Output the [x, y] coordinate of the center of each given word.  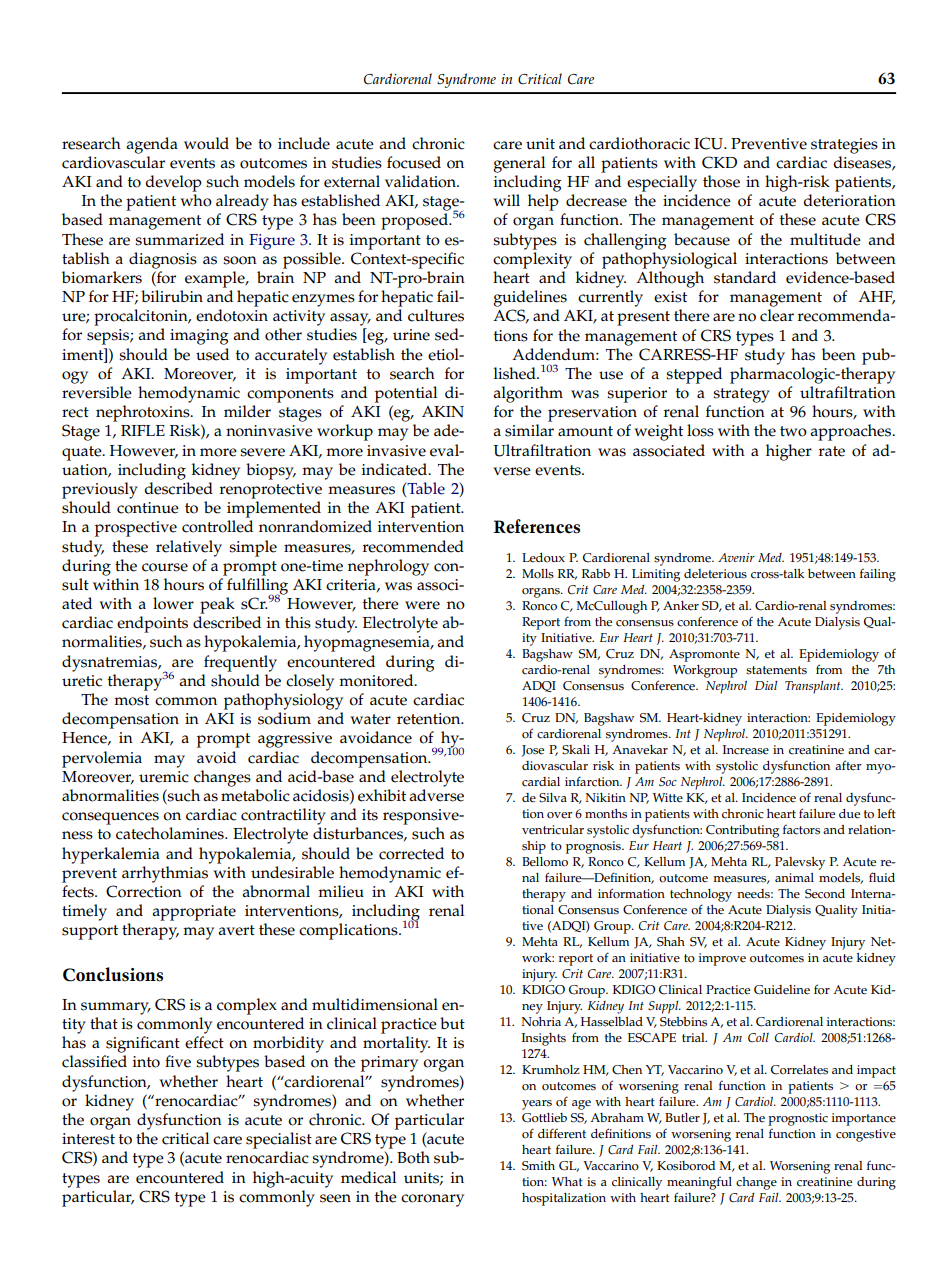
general [519, 164]
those [721, 181]
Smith [538, 1166]
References [537, 526]
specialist [279, 1140]
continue [148, 508]
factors [801, 830]
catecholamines [171, 833]
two [793, 431]
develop [173, 183]
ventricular [553, 830]
